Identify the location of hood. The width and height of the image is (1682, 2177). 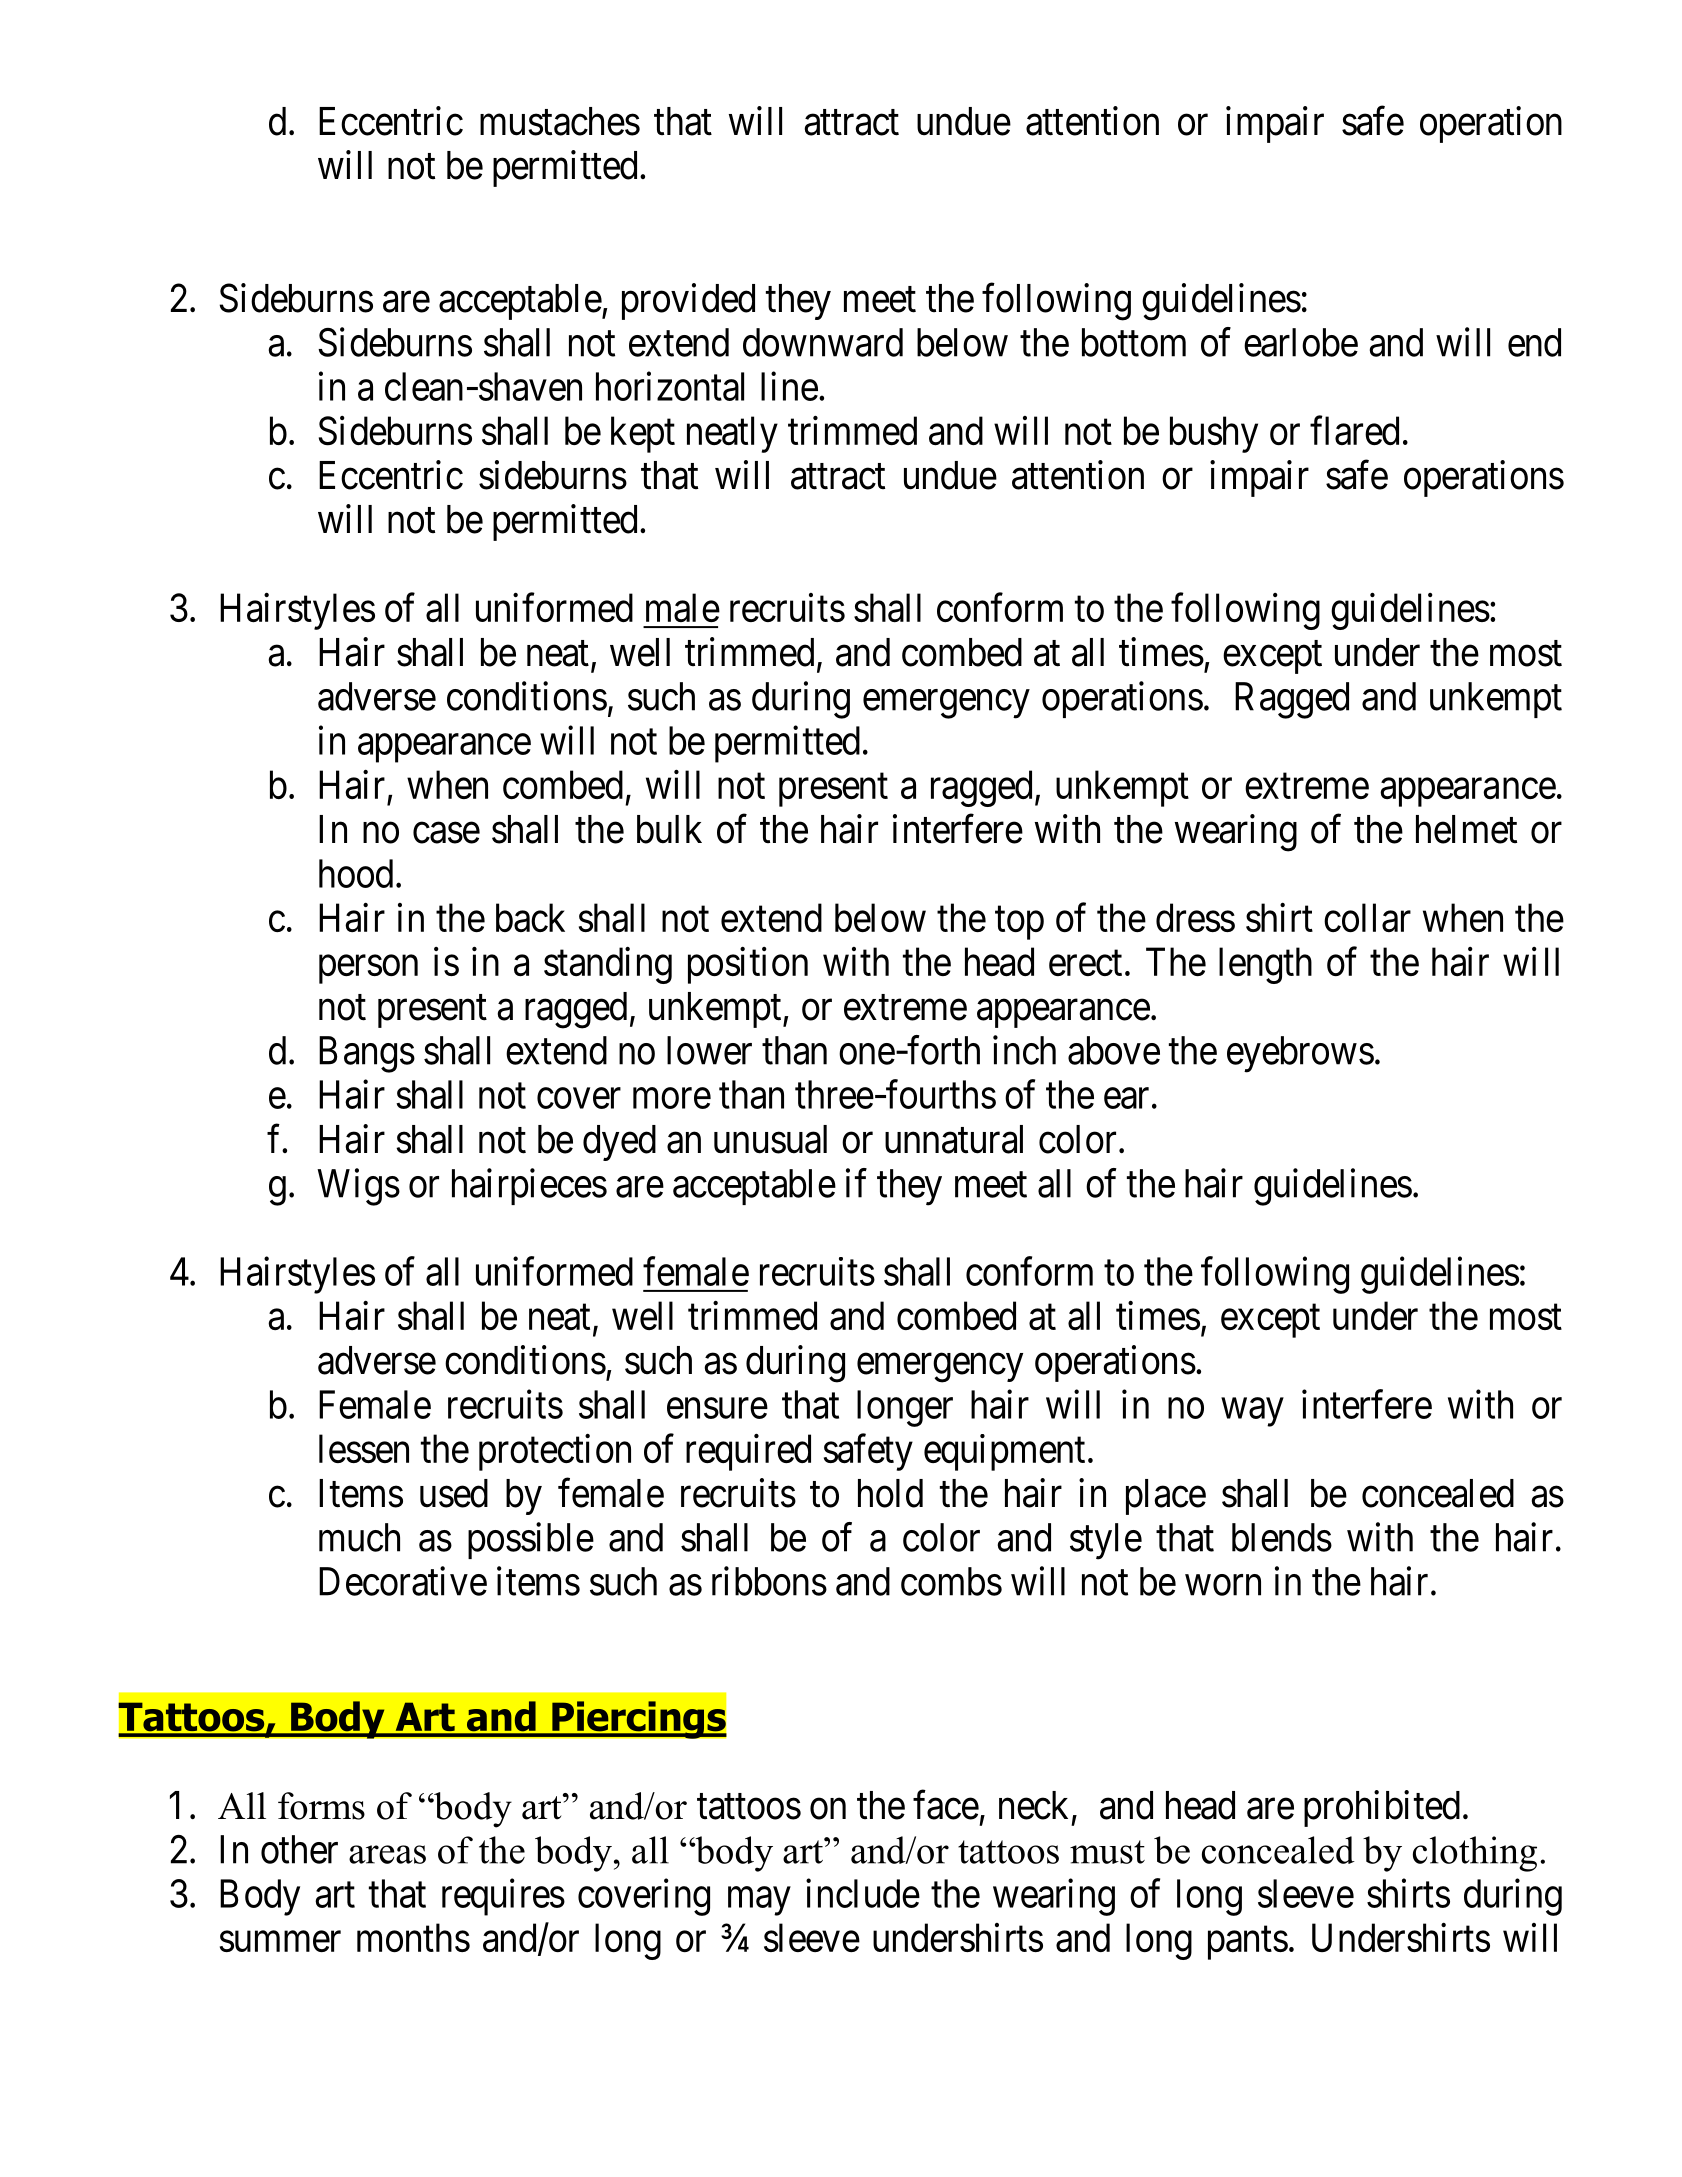
(356, 873).
